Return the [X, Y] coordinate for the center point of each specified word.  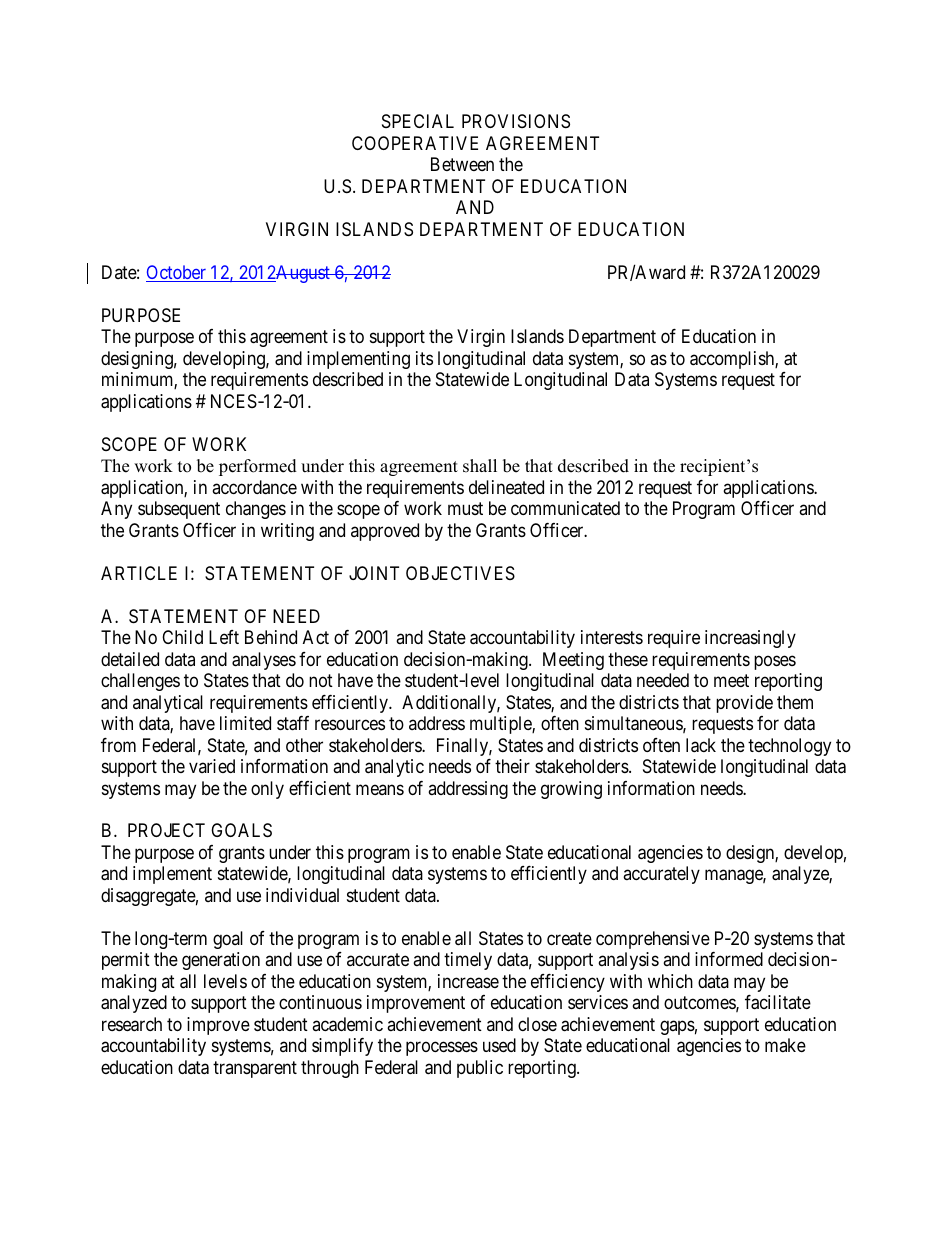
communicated [565, 508]
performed [258, 467]
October [177, 273]
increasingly [750, 639]
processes [442, 1049]
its [424, 358]
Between [462, 164]
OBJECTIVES [460, 573]
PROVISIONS [516, 121]
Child [182, 637]
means [380, 789]
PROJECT [166, 830]
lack [701, 745]
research [132, 1024]
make [785, 1045]
